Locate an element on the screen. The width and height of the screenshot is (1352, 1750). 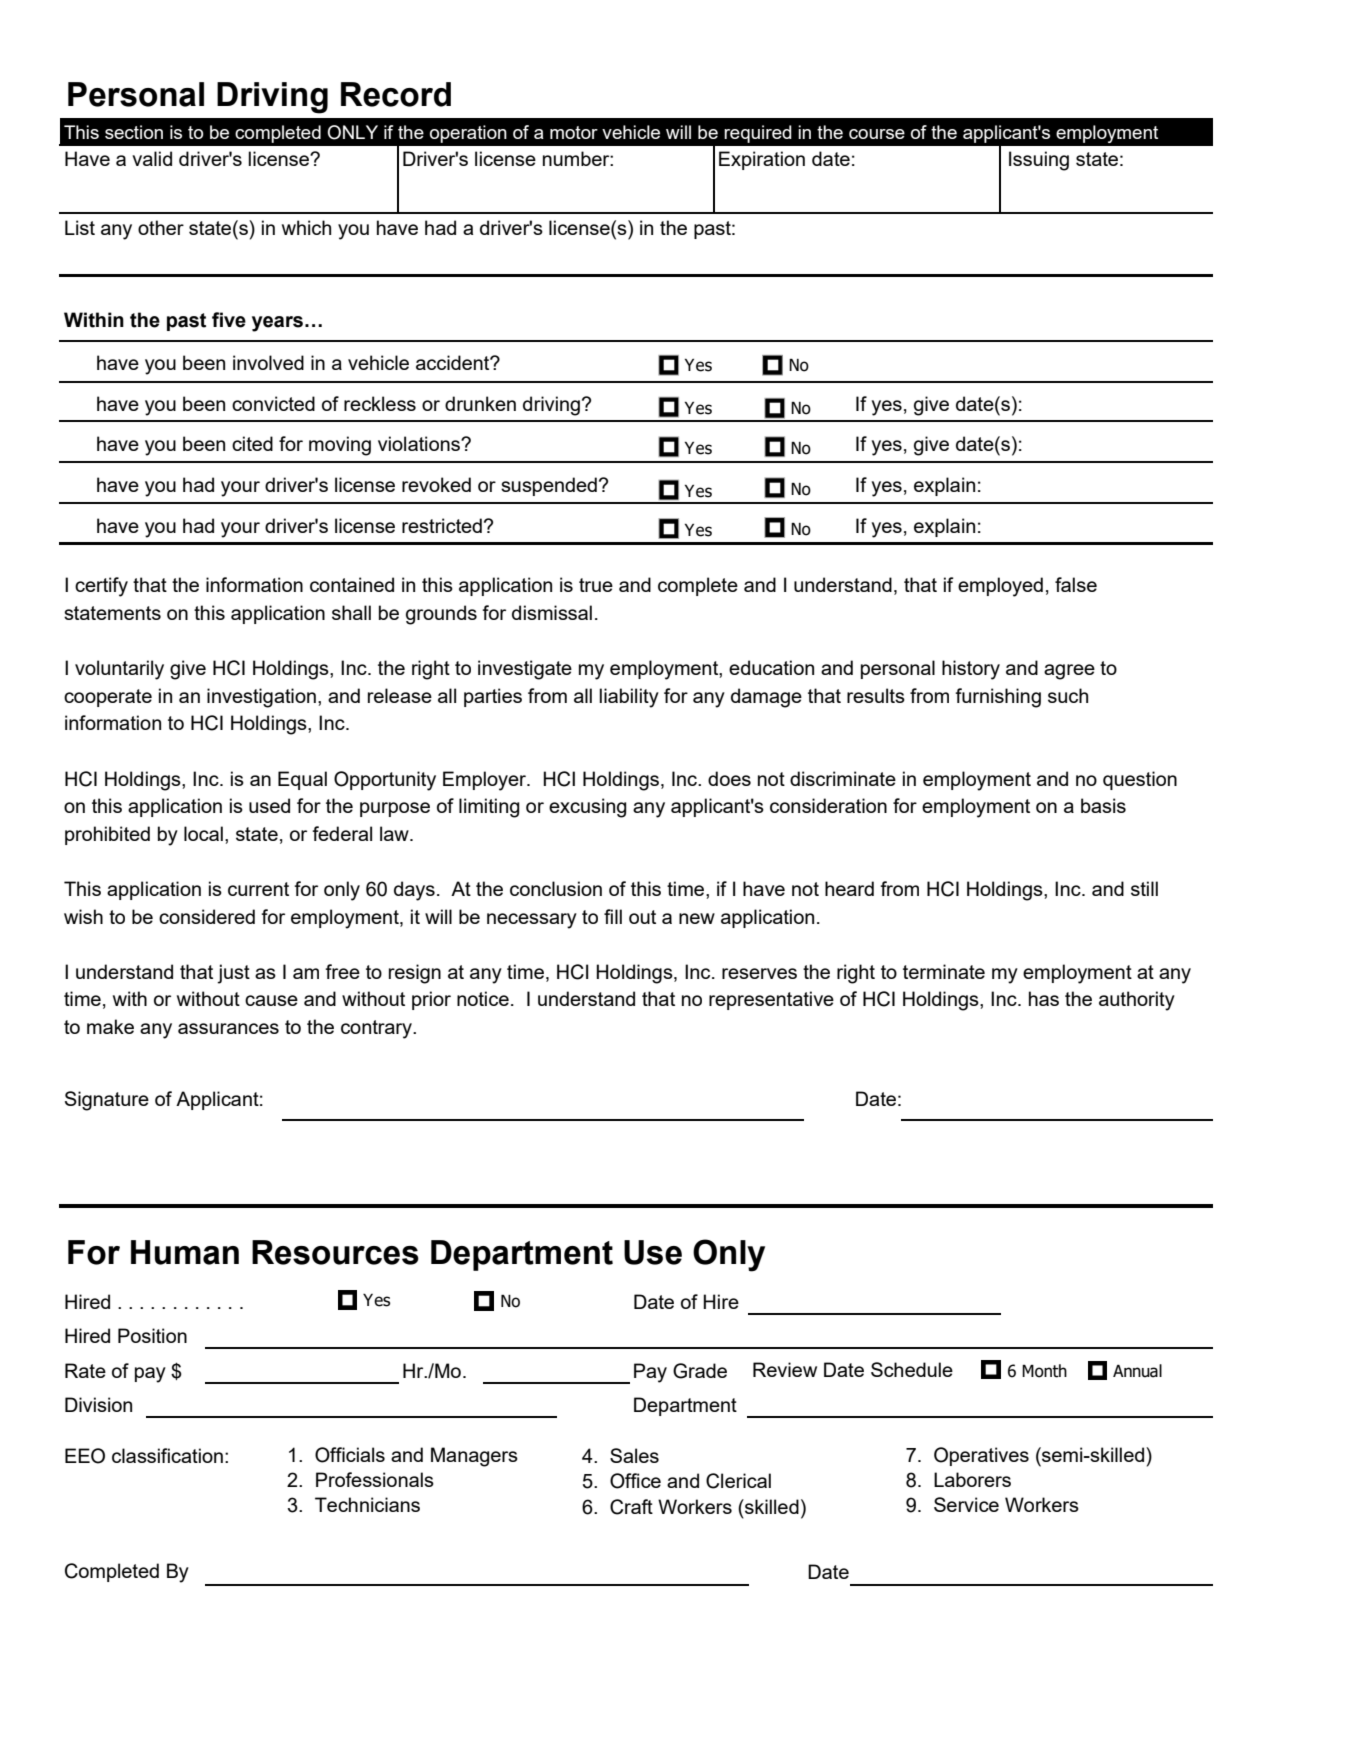
certify is located at coordinates (101, 587).
